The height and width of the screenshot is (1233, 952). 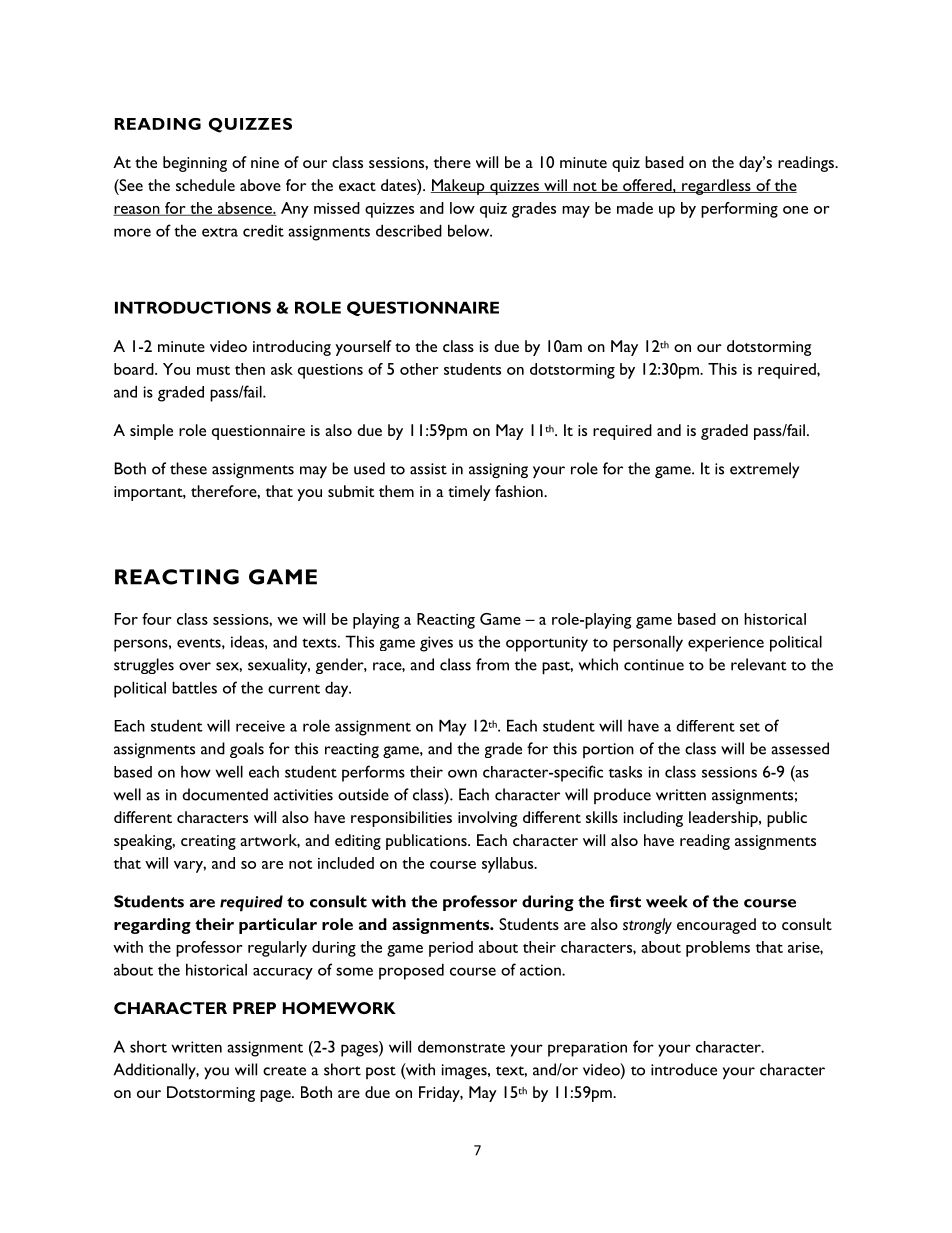 What do you see at coordinates (667, 901) in the screenshot?
I see `week` at bounding box center [667, 901].
